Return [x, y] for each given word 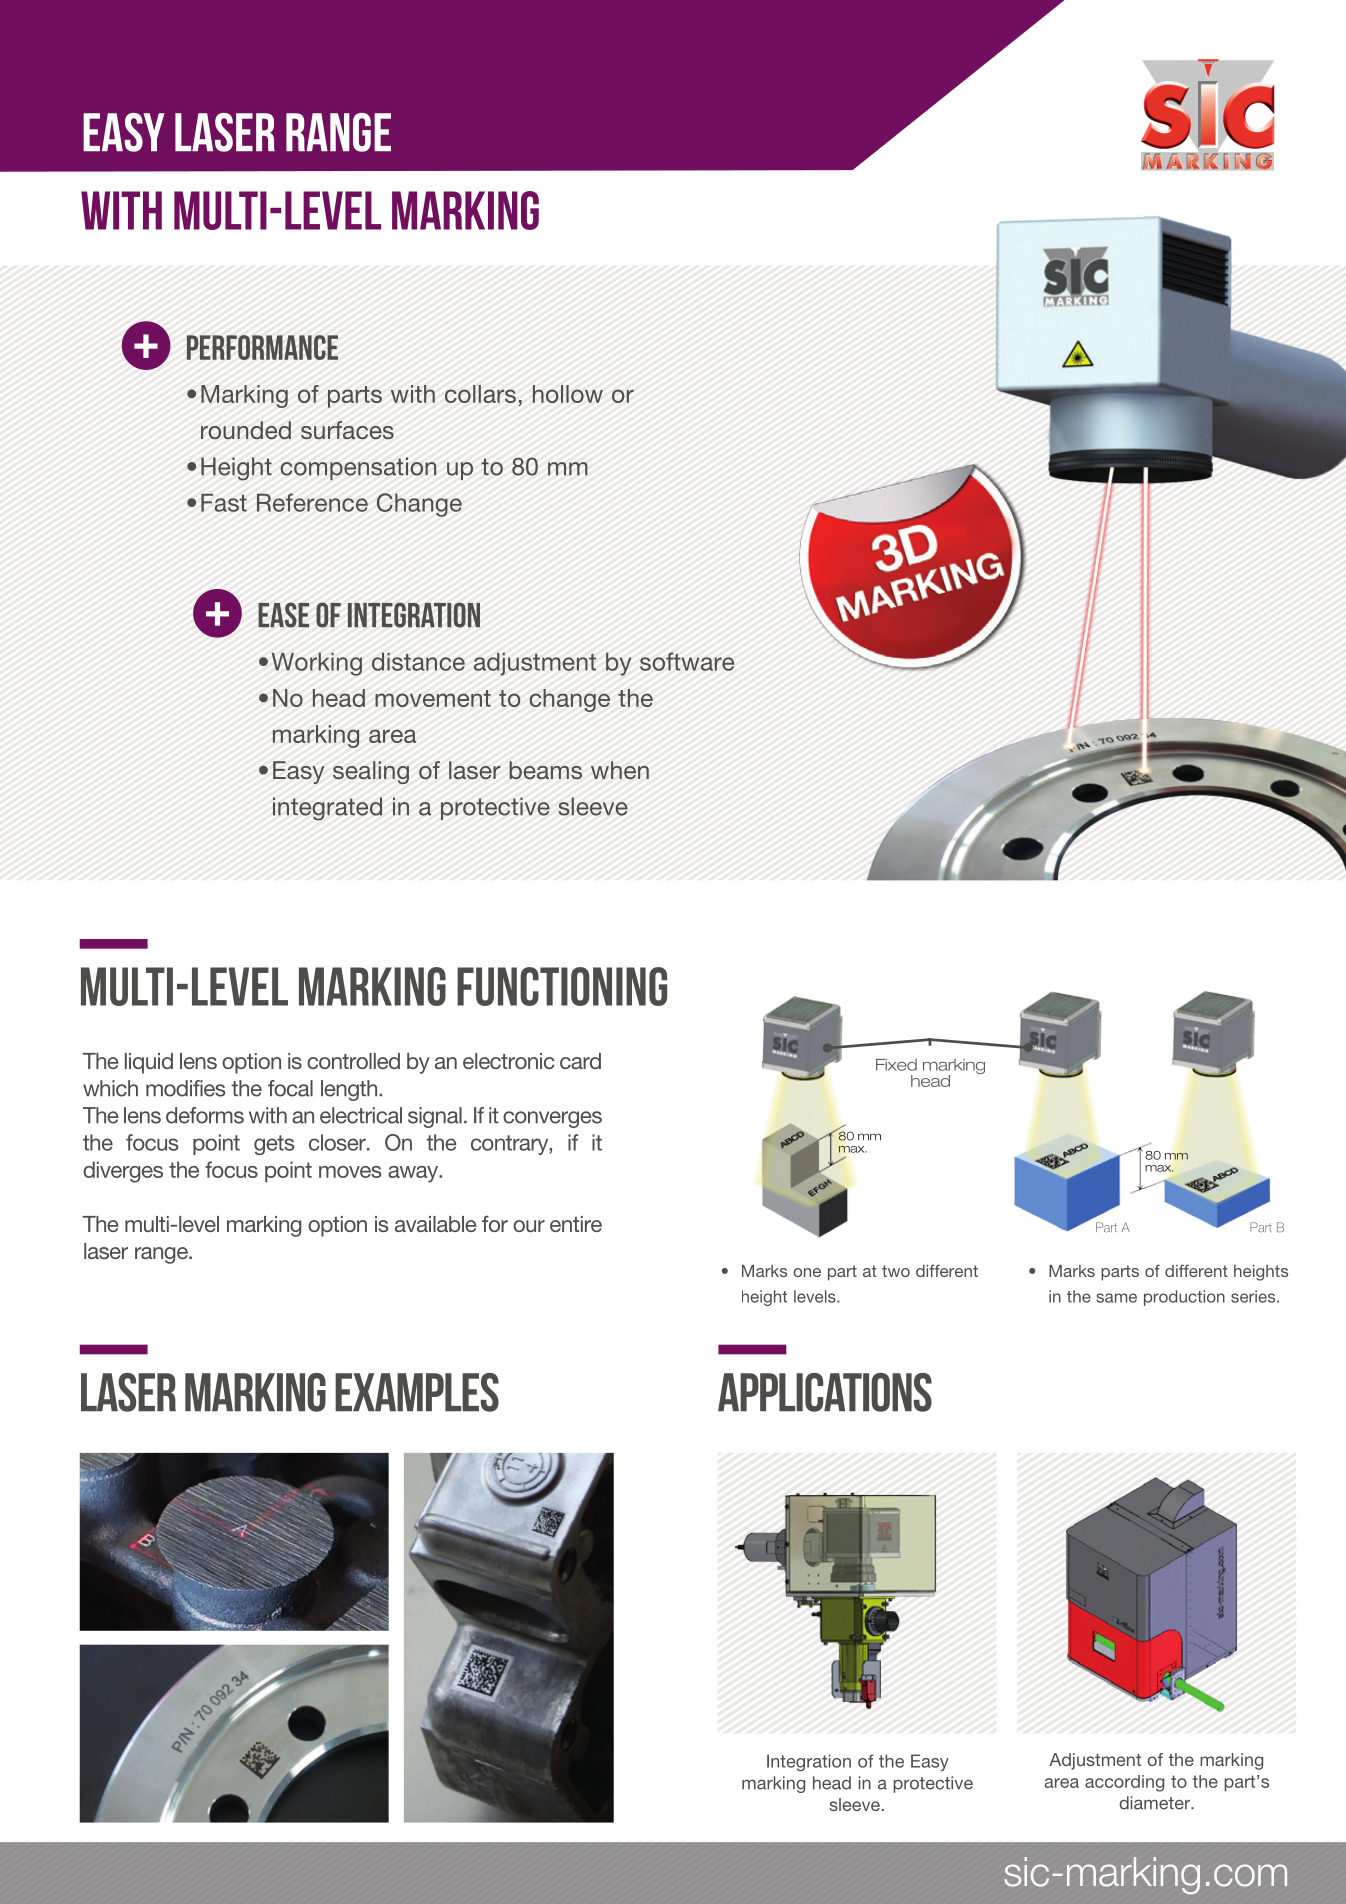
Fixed [896, 1065]
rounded [246, 430]
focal [290, 1088]
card [580, 1061]
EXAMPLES [417, 1392]
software [687, 661]
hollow [568, 394]
